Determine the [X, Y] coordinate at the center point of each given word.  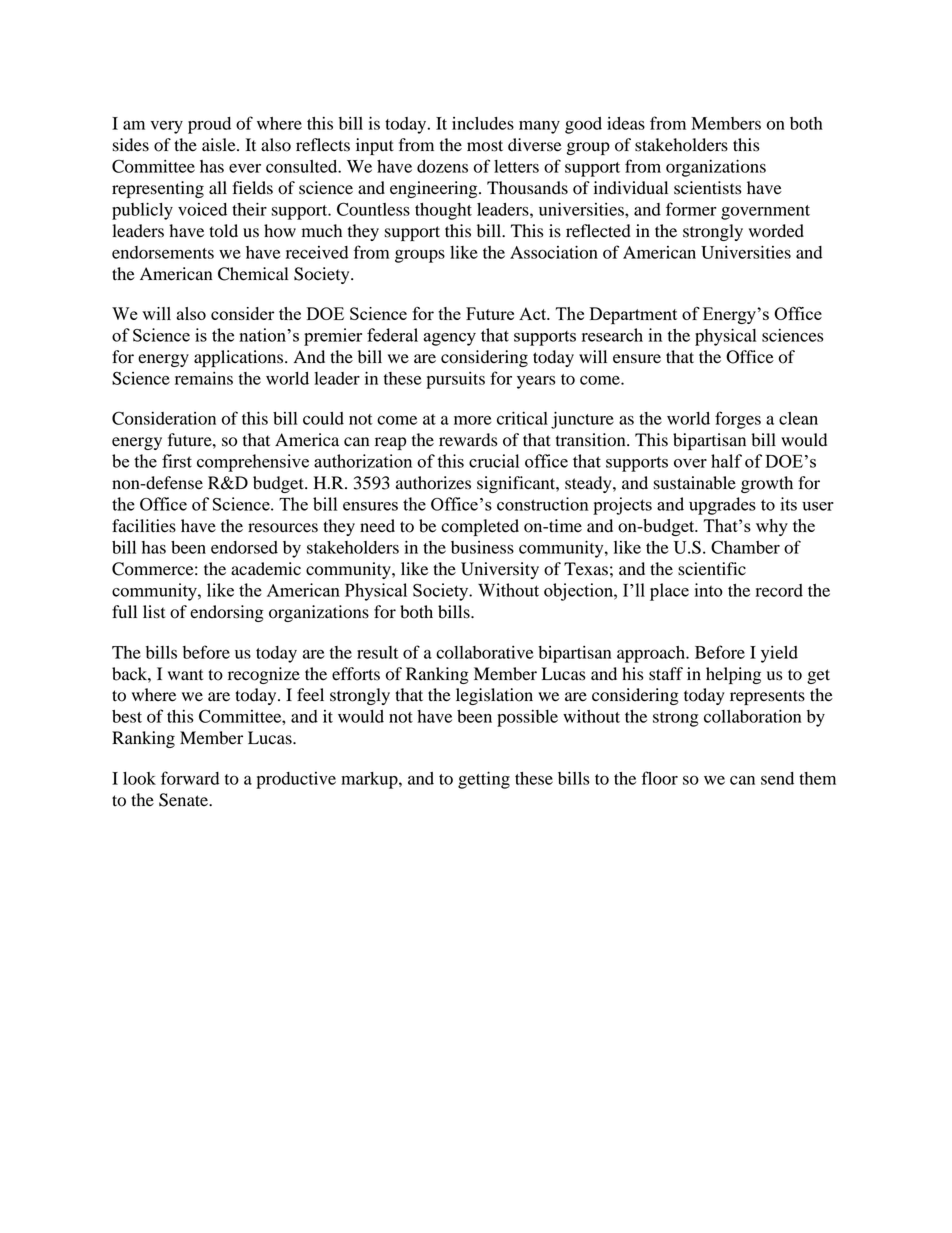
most [485, 146]
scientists [707, 188]
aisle [220, 145]
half [726, 461]
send [777, 778]
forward [190, 778]
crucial [494, 461]
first [177, 461]
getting [484, 780]
